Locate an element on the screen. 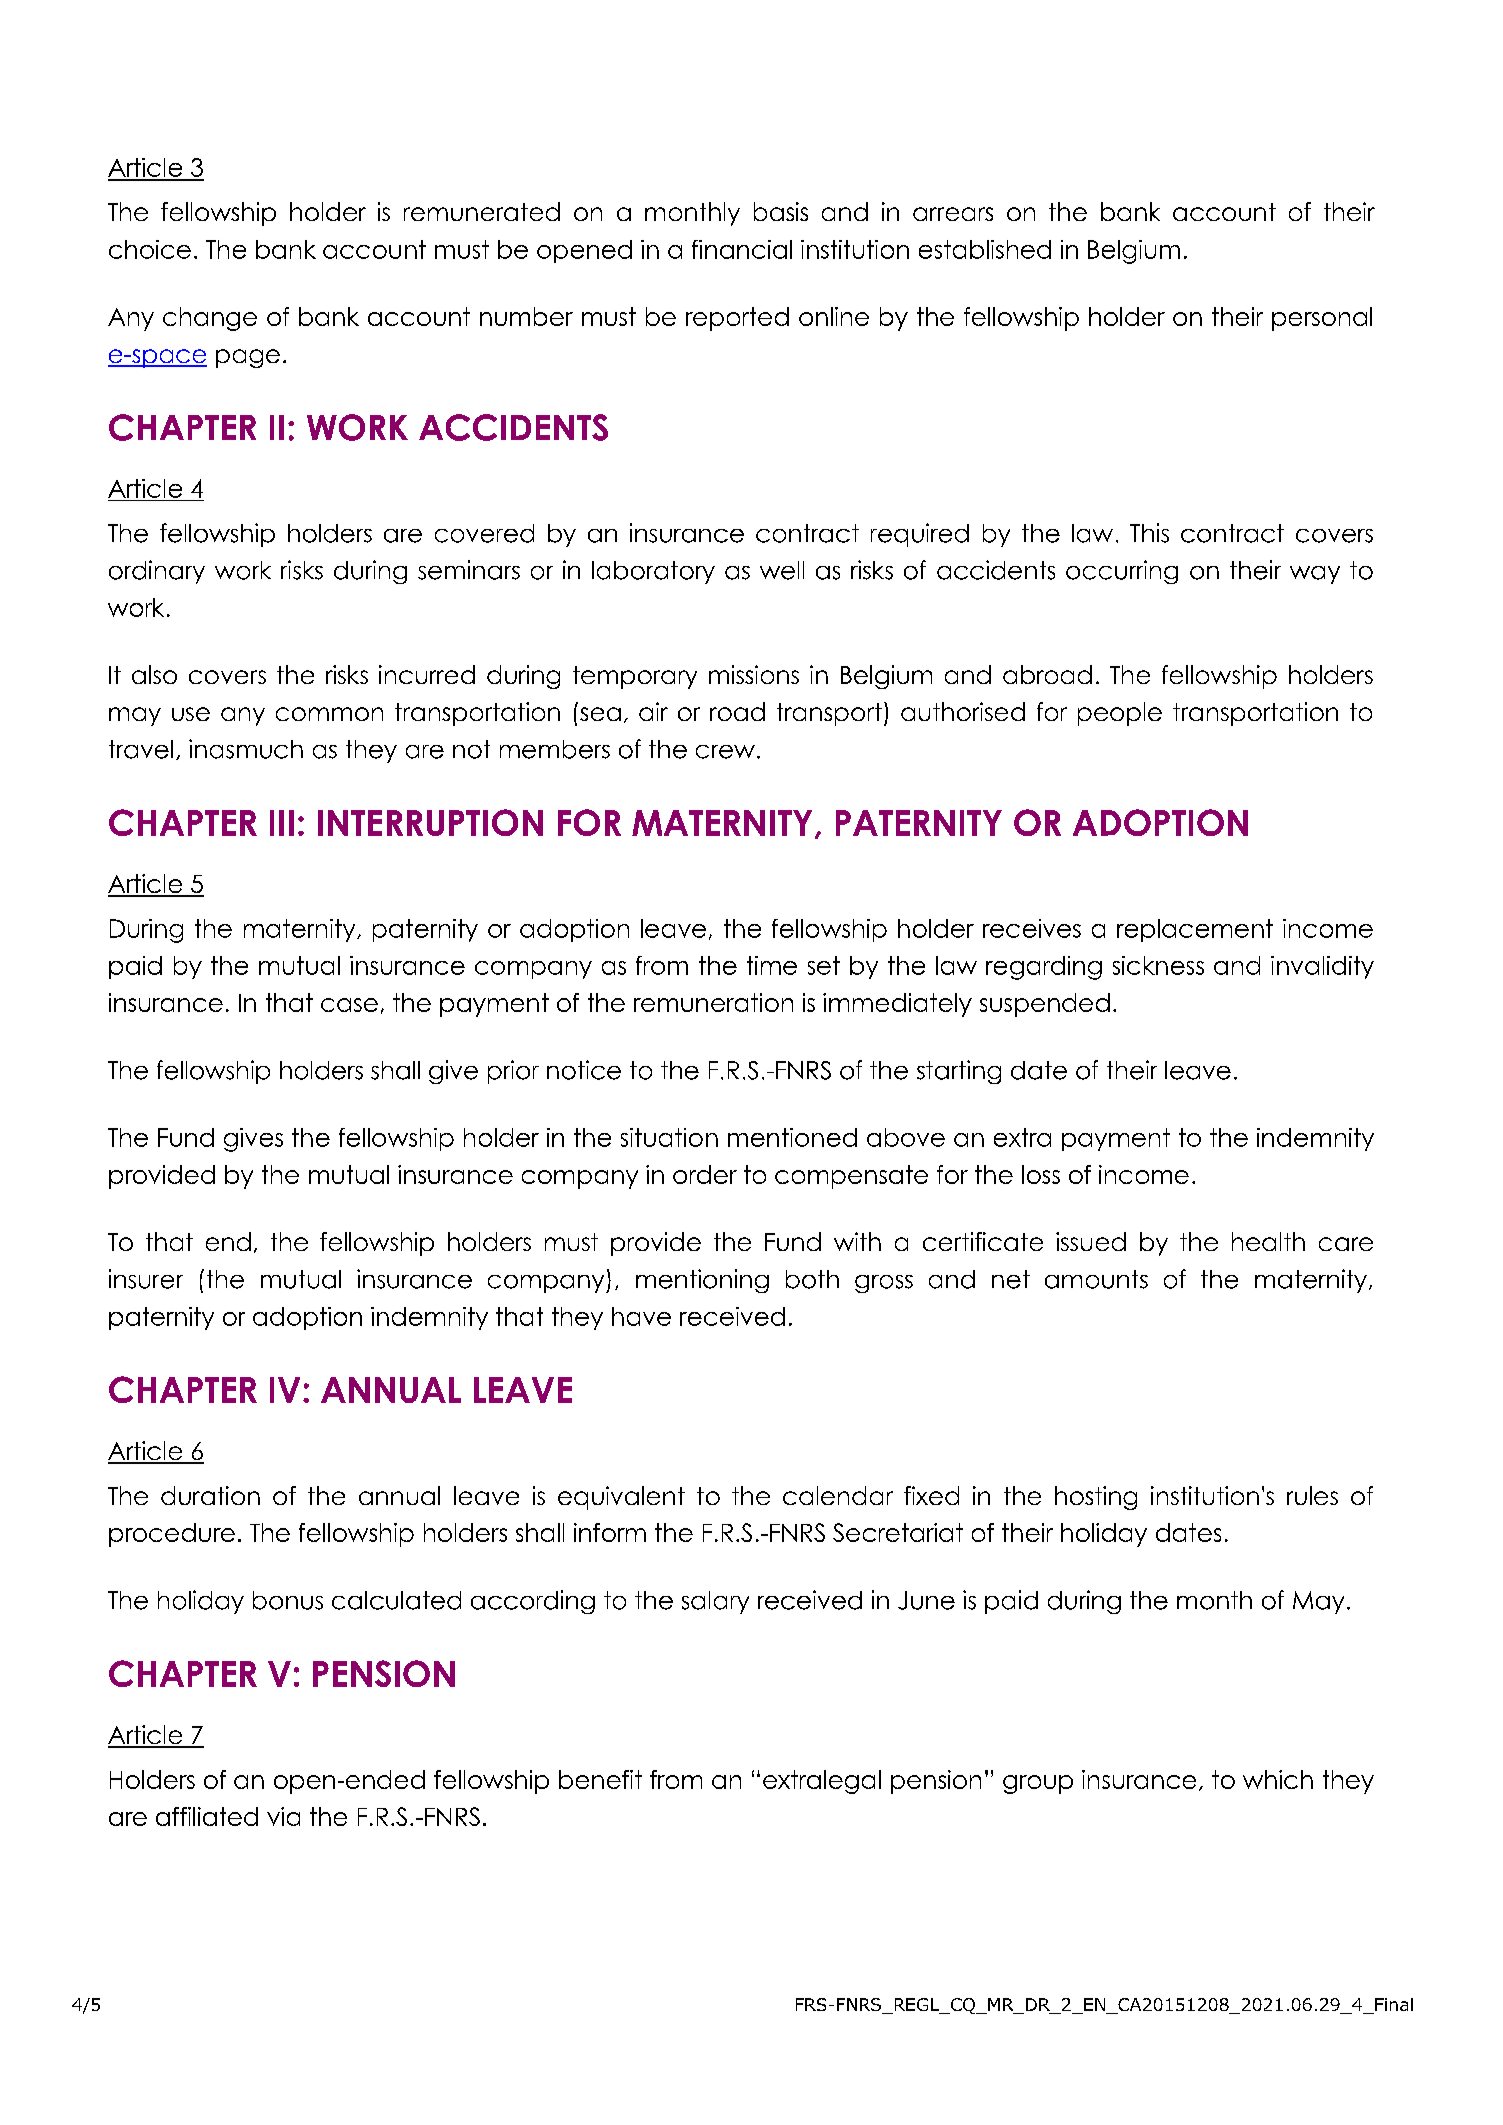 The width and height of the screenshot is (1503, 2125). via is located at coordinates (283, 1816).
